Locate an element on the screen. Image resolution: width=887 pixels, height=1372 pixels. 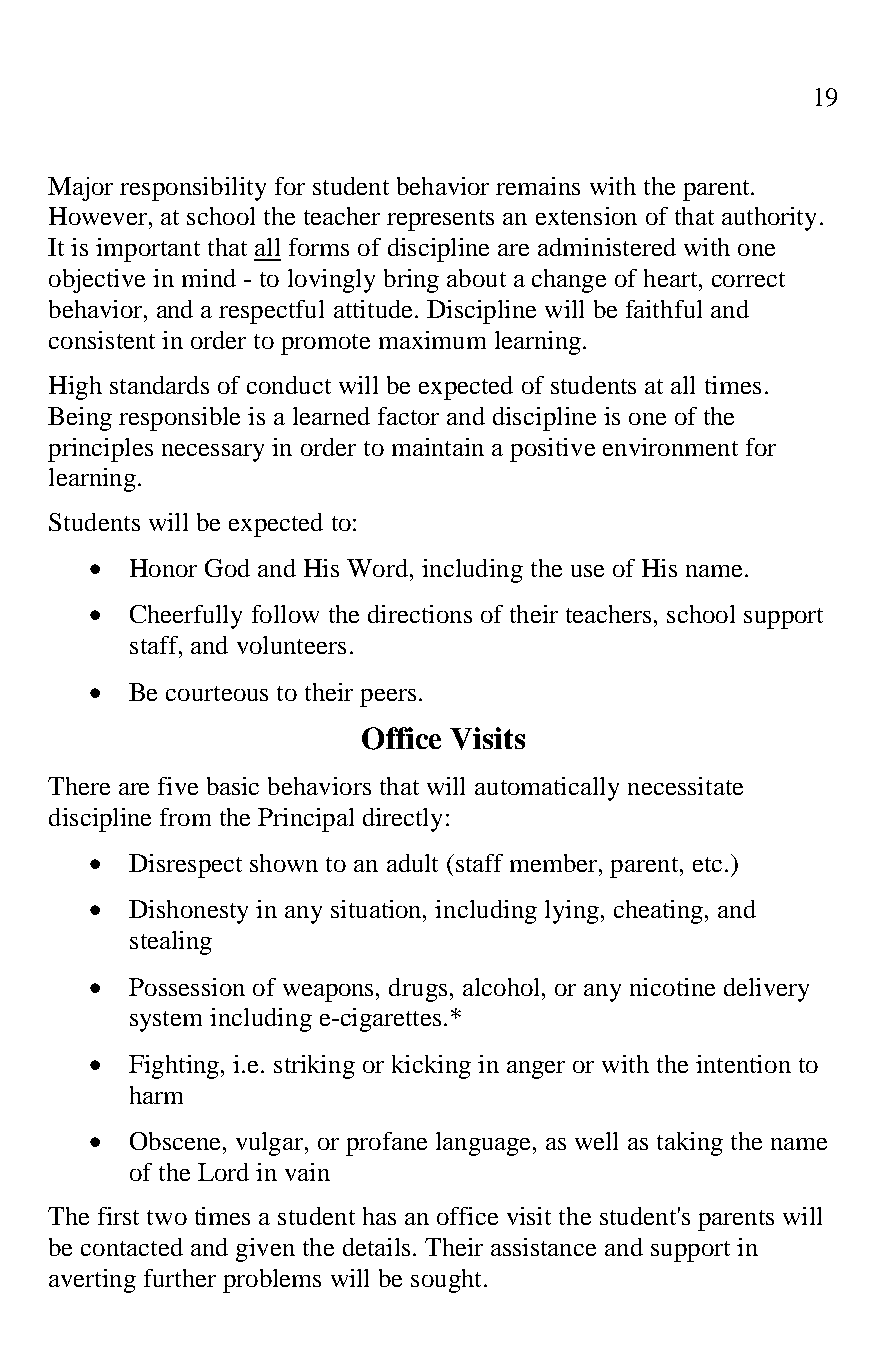
maintain is located at coordinates (438, 447).
